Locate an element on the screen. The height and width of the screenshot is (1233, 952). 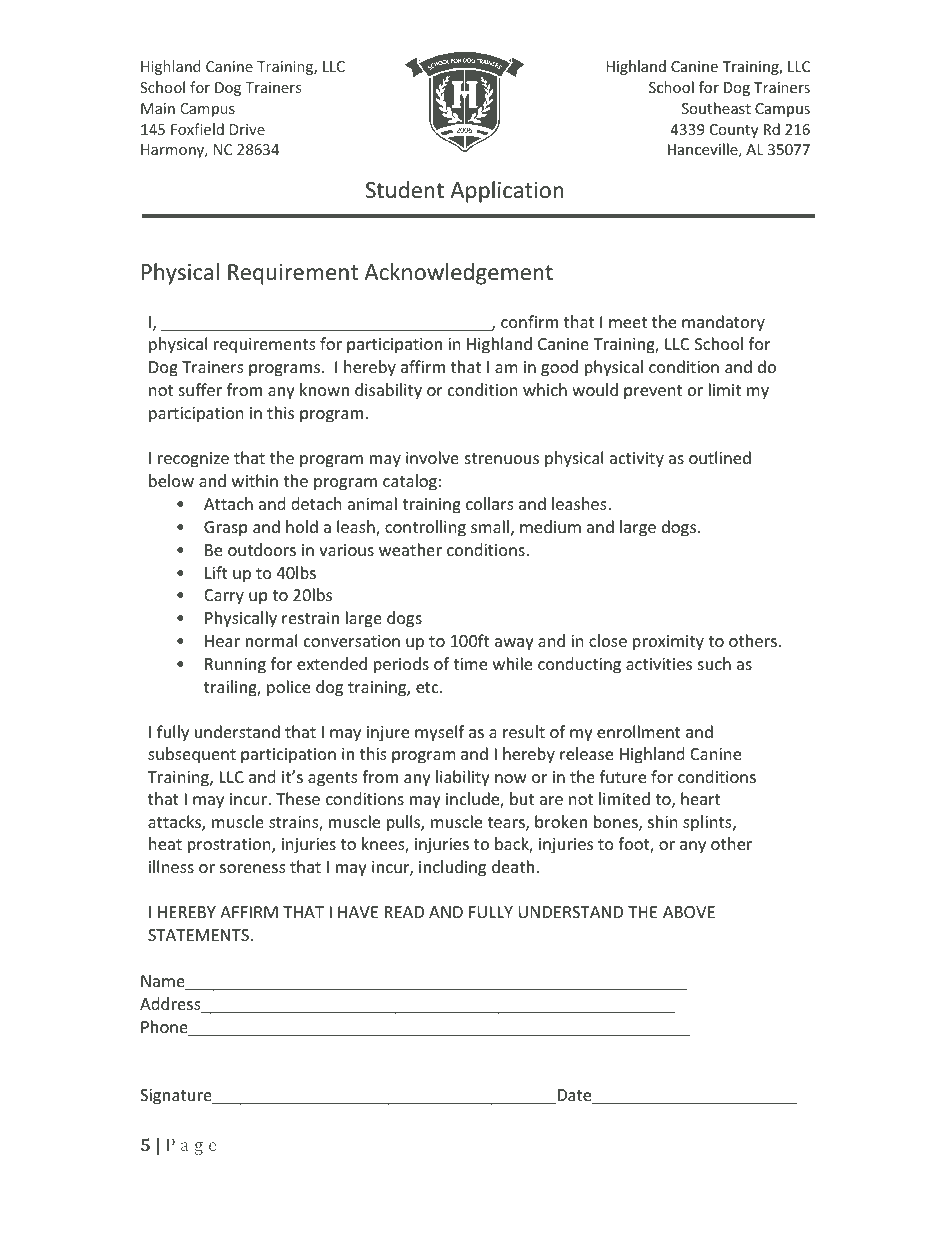
myself is located at coordinates (439, 733).
